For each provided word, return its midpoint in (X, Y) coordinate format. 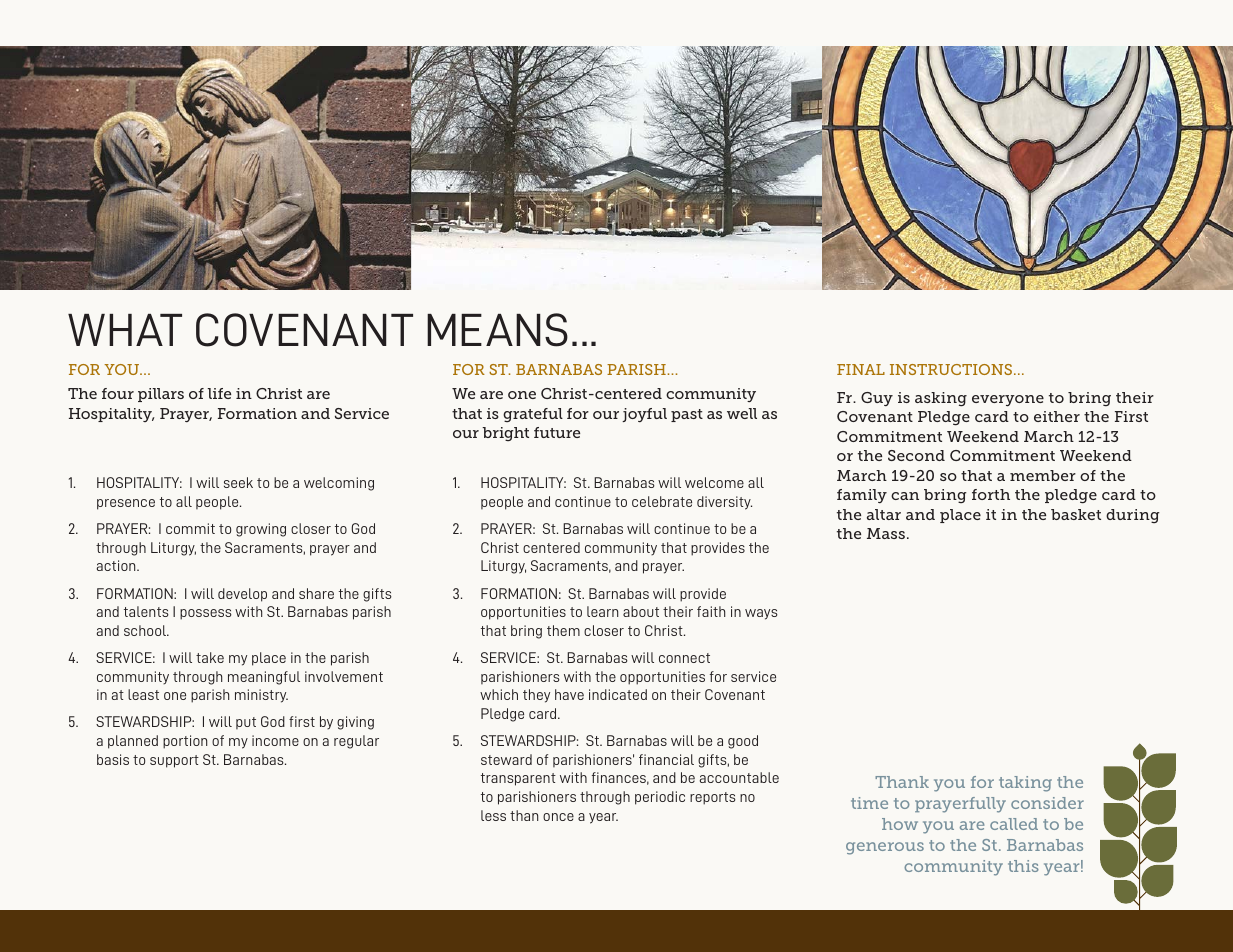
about (641, 611)
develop (242, 595)
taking (1025, 784)
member (1043, 475)
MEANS (497, 330)
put (246, 723)
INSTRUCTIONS (952, 369)
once (558, 817)
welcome (714, 482)
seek (238, 482)
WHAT (125, 330)
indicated (618, 694)
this (1023, 866)
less (493, 815)
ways (761, 614)
